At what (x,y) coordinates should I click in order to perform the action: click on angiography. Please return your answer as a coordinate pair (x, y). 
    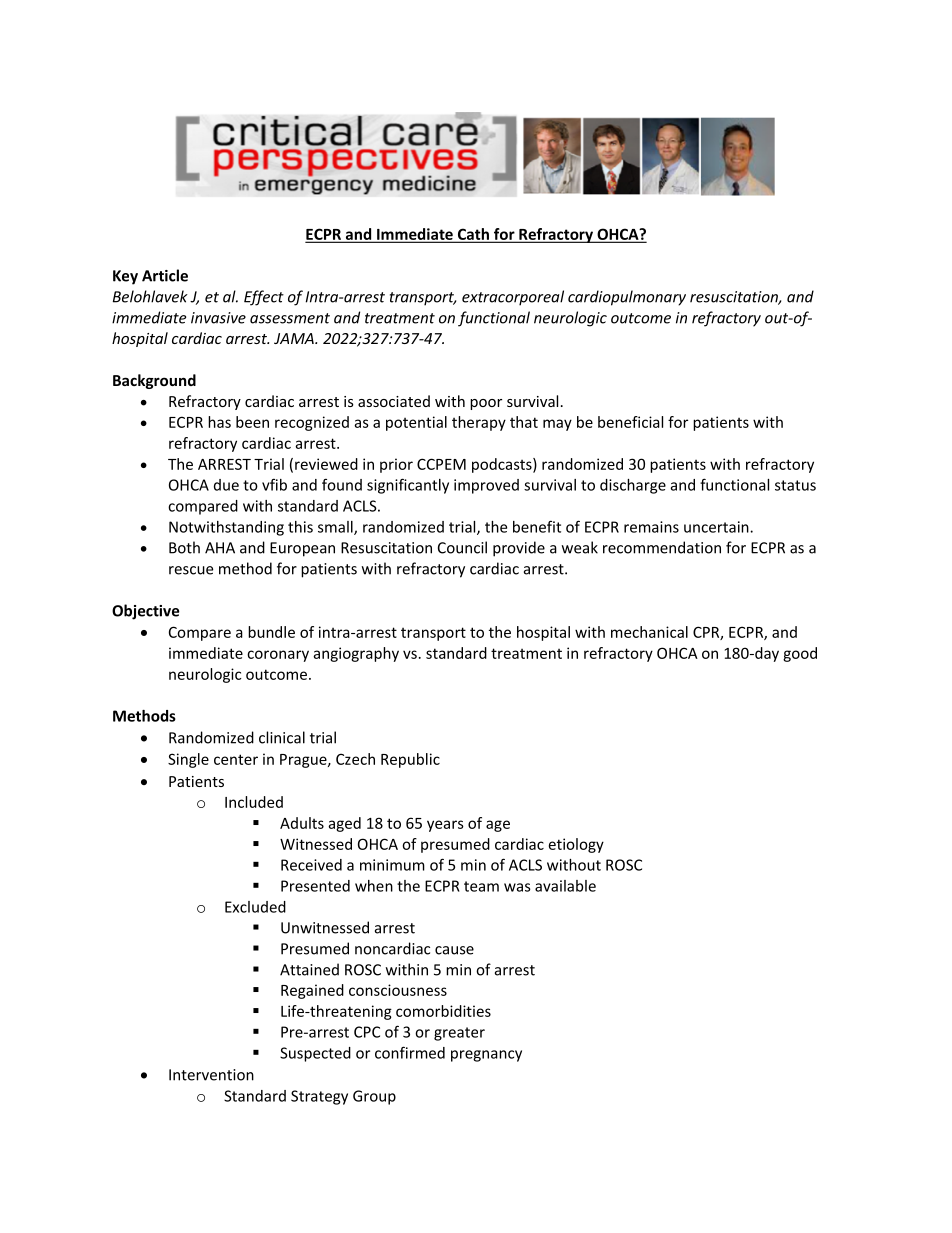
    Looking at the image, I should click on (356, 654).
